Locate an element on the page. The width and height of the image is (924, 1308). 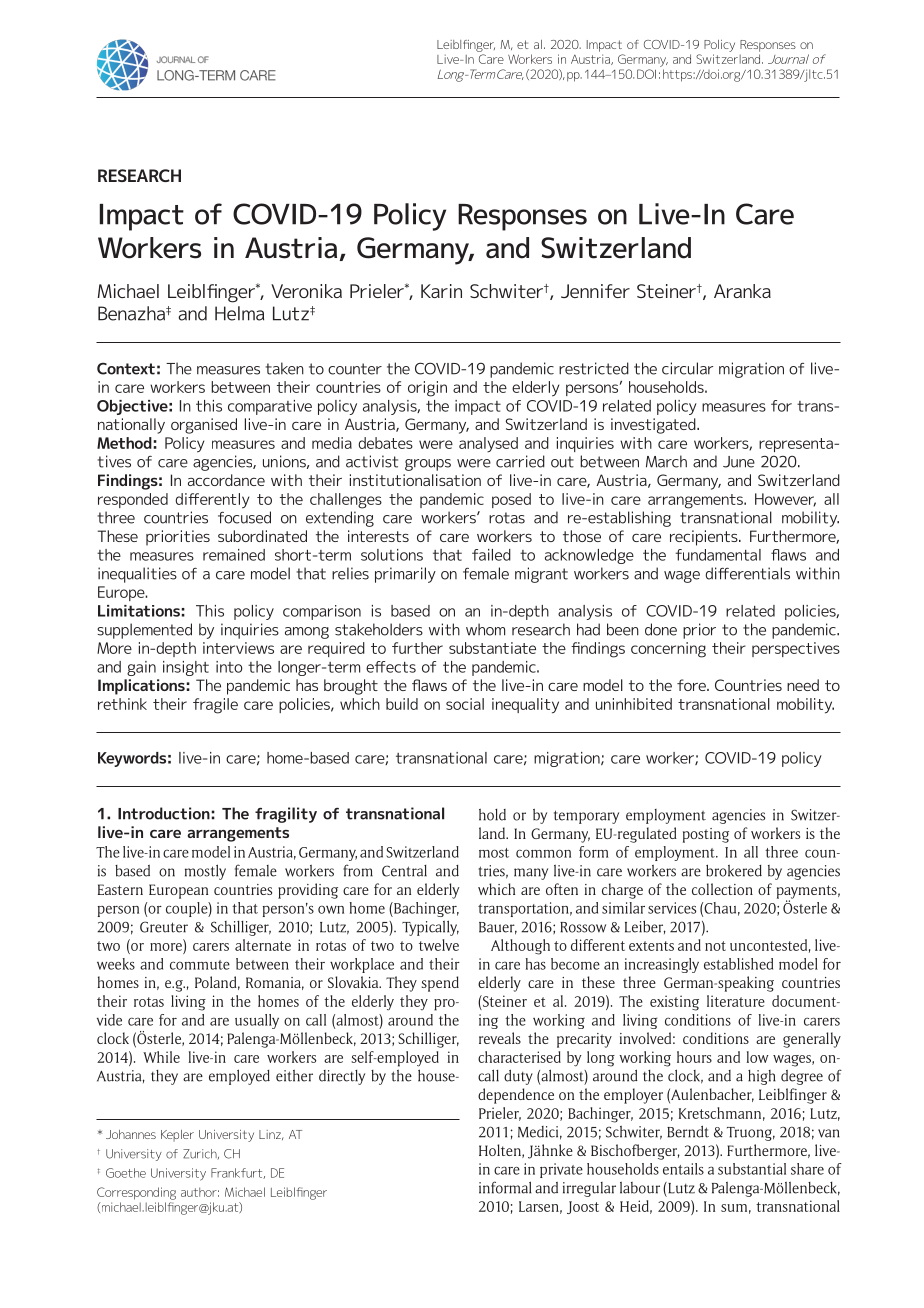
collection is located at coordinates (722, 889).
